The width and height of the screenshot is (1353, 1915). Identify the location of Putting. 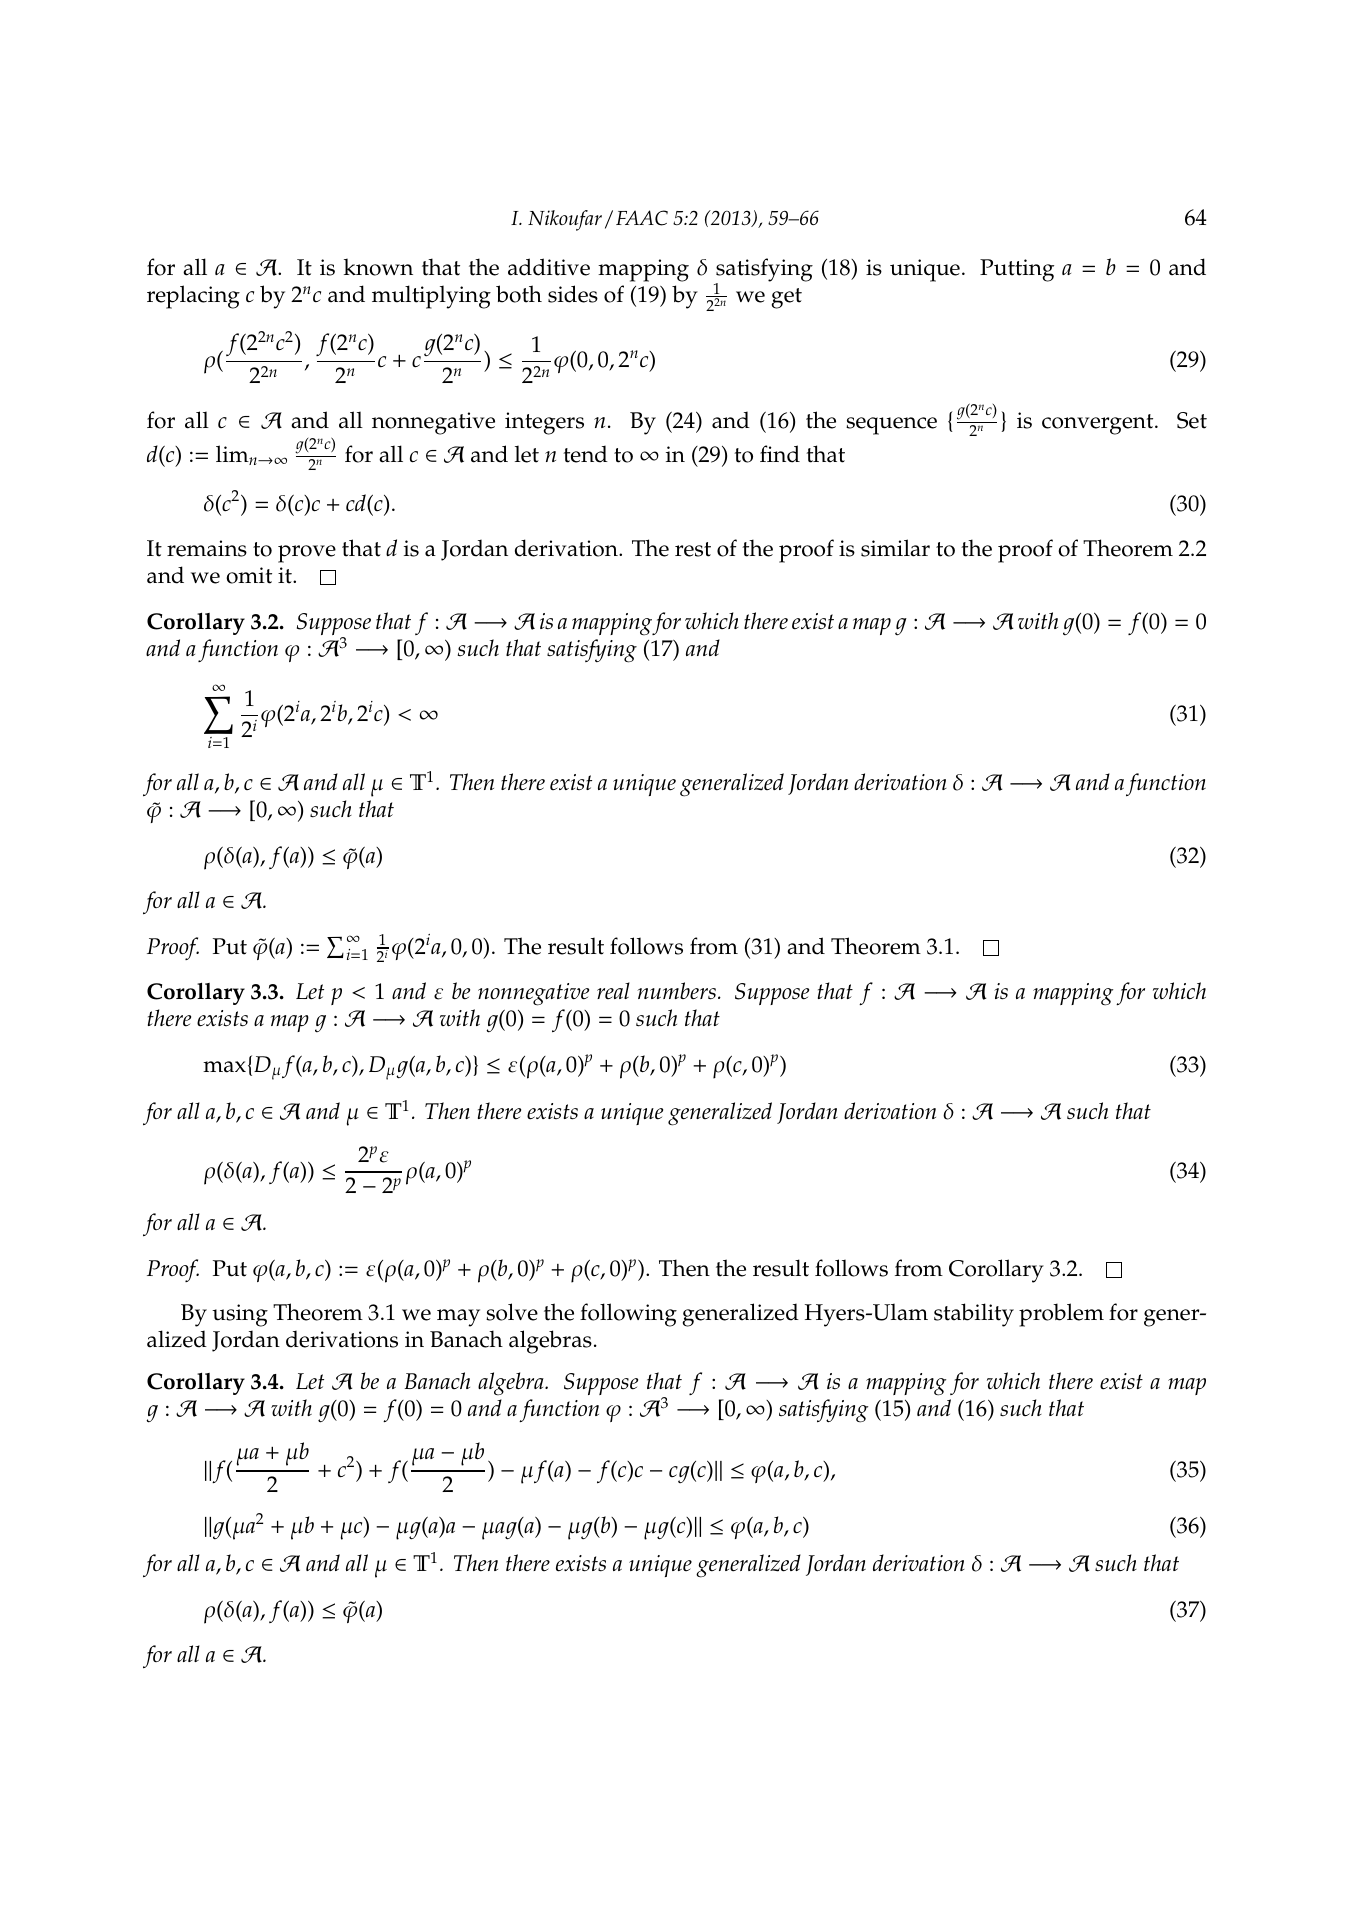
(1017, 270).
